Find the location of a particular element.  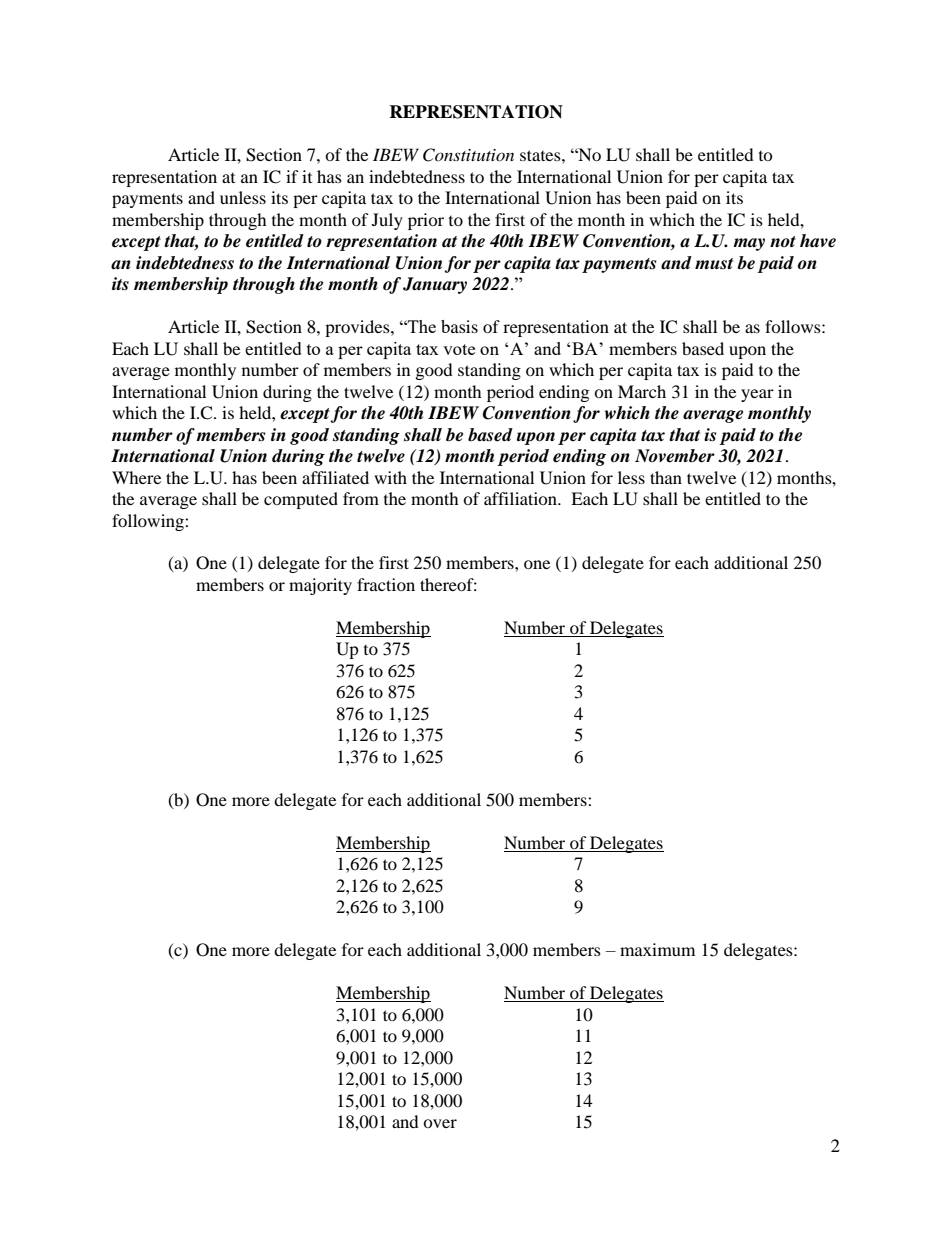

July is located at coordinates (387, 221).
